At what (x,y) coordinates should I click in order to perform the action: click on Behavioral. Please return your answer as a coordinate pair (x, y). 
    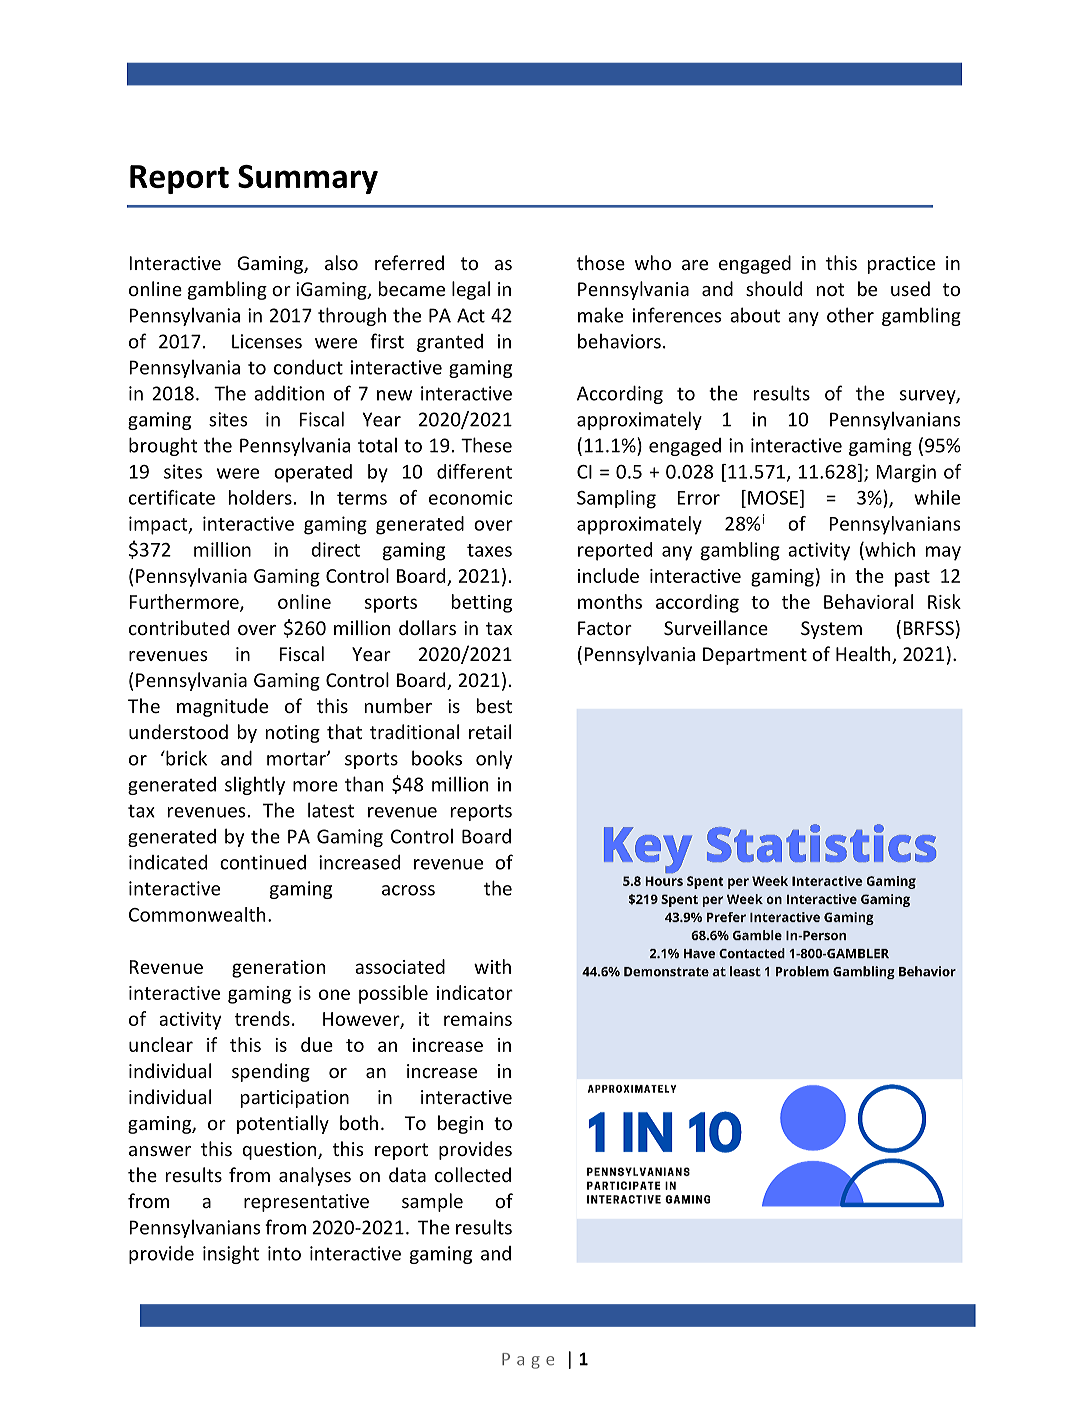
    Looking at the image, I should click on (868, 601).
